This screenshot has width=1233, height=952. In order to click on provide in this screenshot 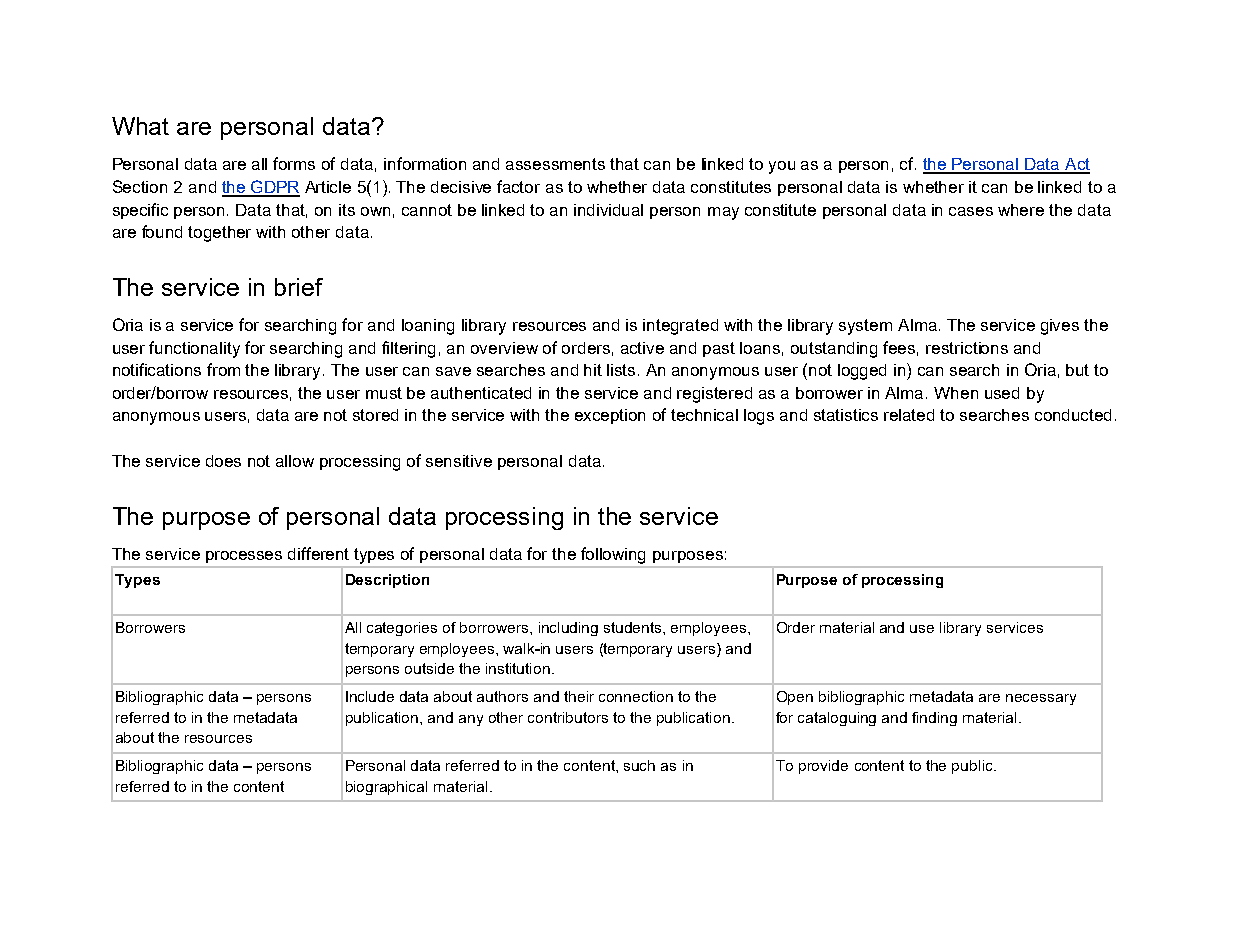, I will do `click(823, 767)`.
